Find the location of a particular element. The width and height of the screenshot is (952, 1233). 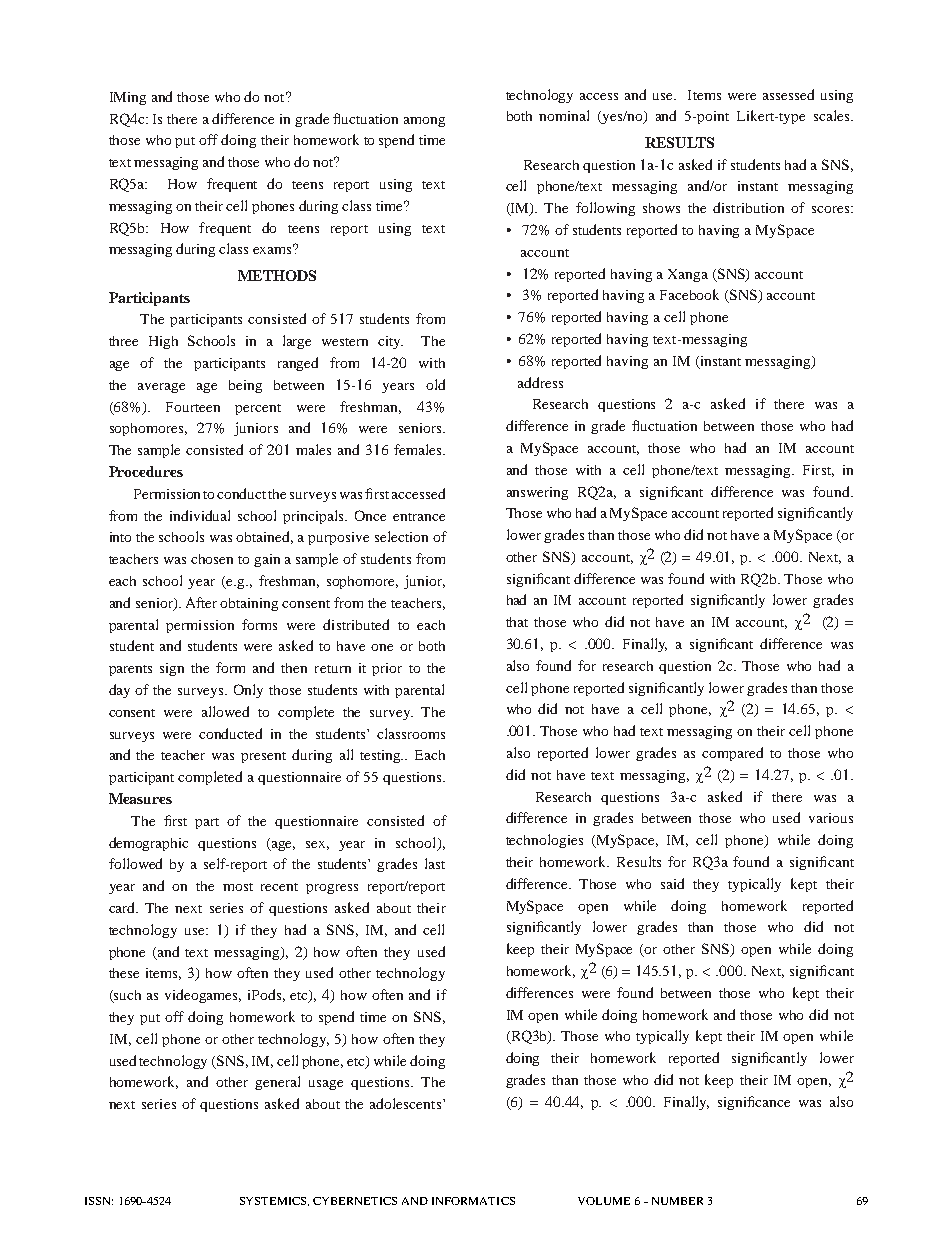

various is located at coordinates (831, 818).
